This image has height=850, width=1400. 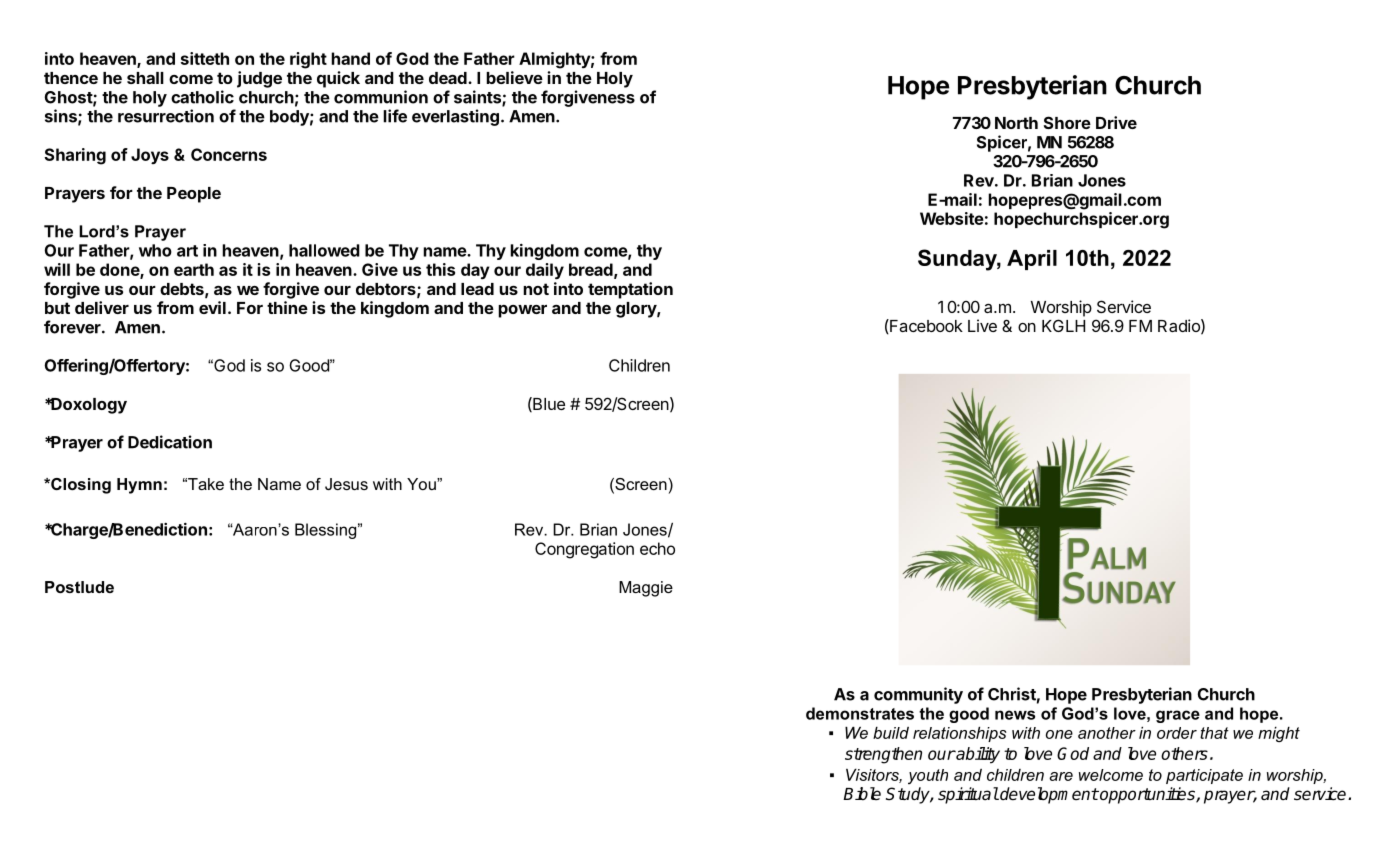 I want to click on Bible, so click(x=862, y=793).
